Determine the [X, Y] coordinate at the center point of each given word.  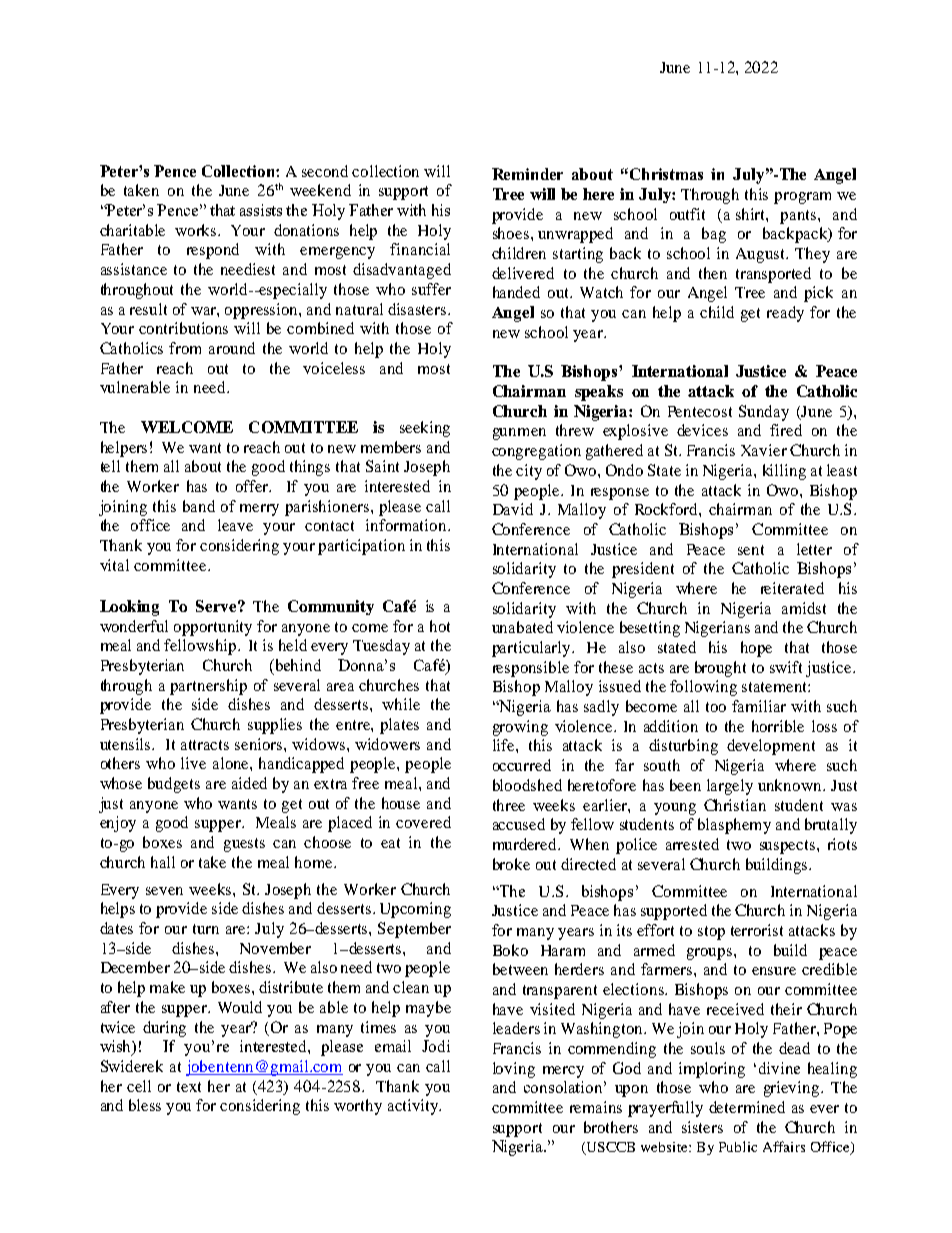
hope [756, 649]
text [189, 1087]
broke [511, 864]
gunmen [519, 434]
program [802, 198]
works [197, 230]
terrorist [757, 930]
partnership [208, 687]
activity [414, 1107]
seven [164, 891]
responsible [531, 669]
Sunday [764, 413]
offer [253, 486]
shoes [512, 233]
